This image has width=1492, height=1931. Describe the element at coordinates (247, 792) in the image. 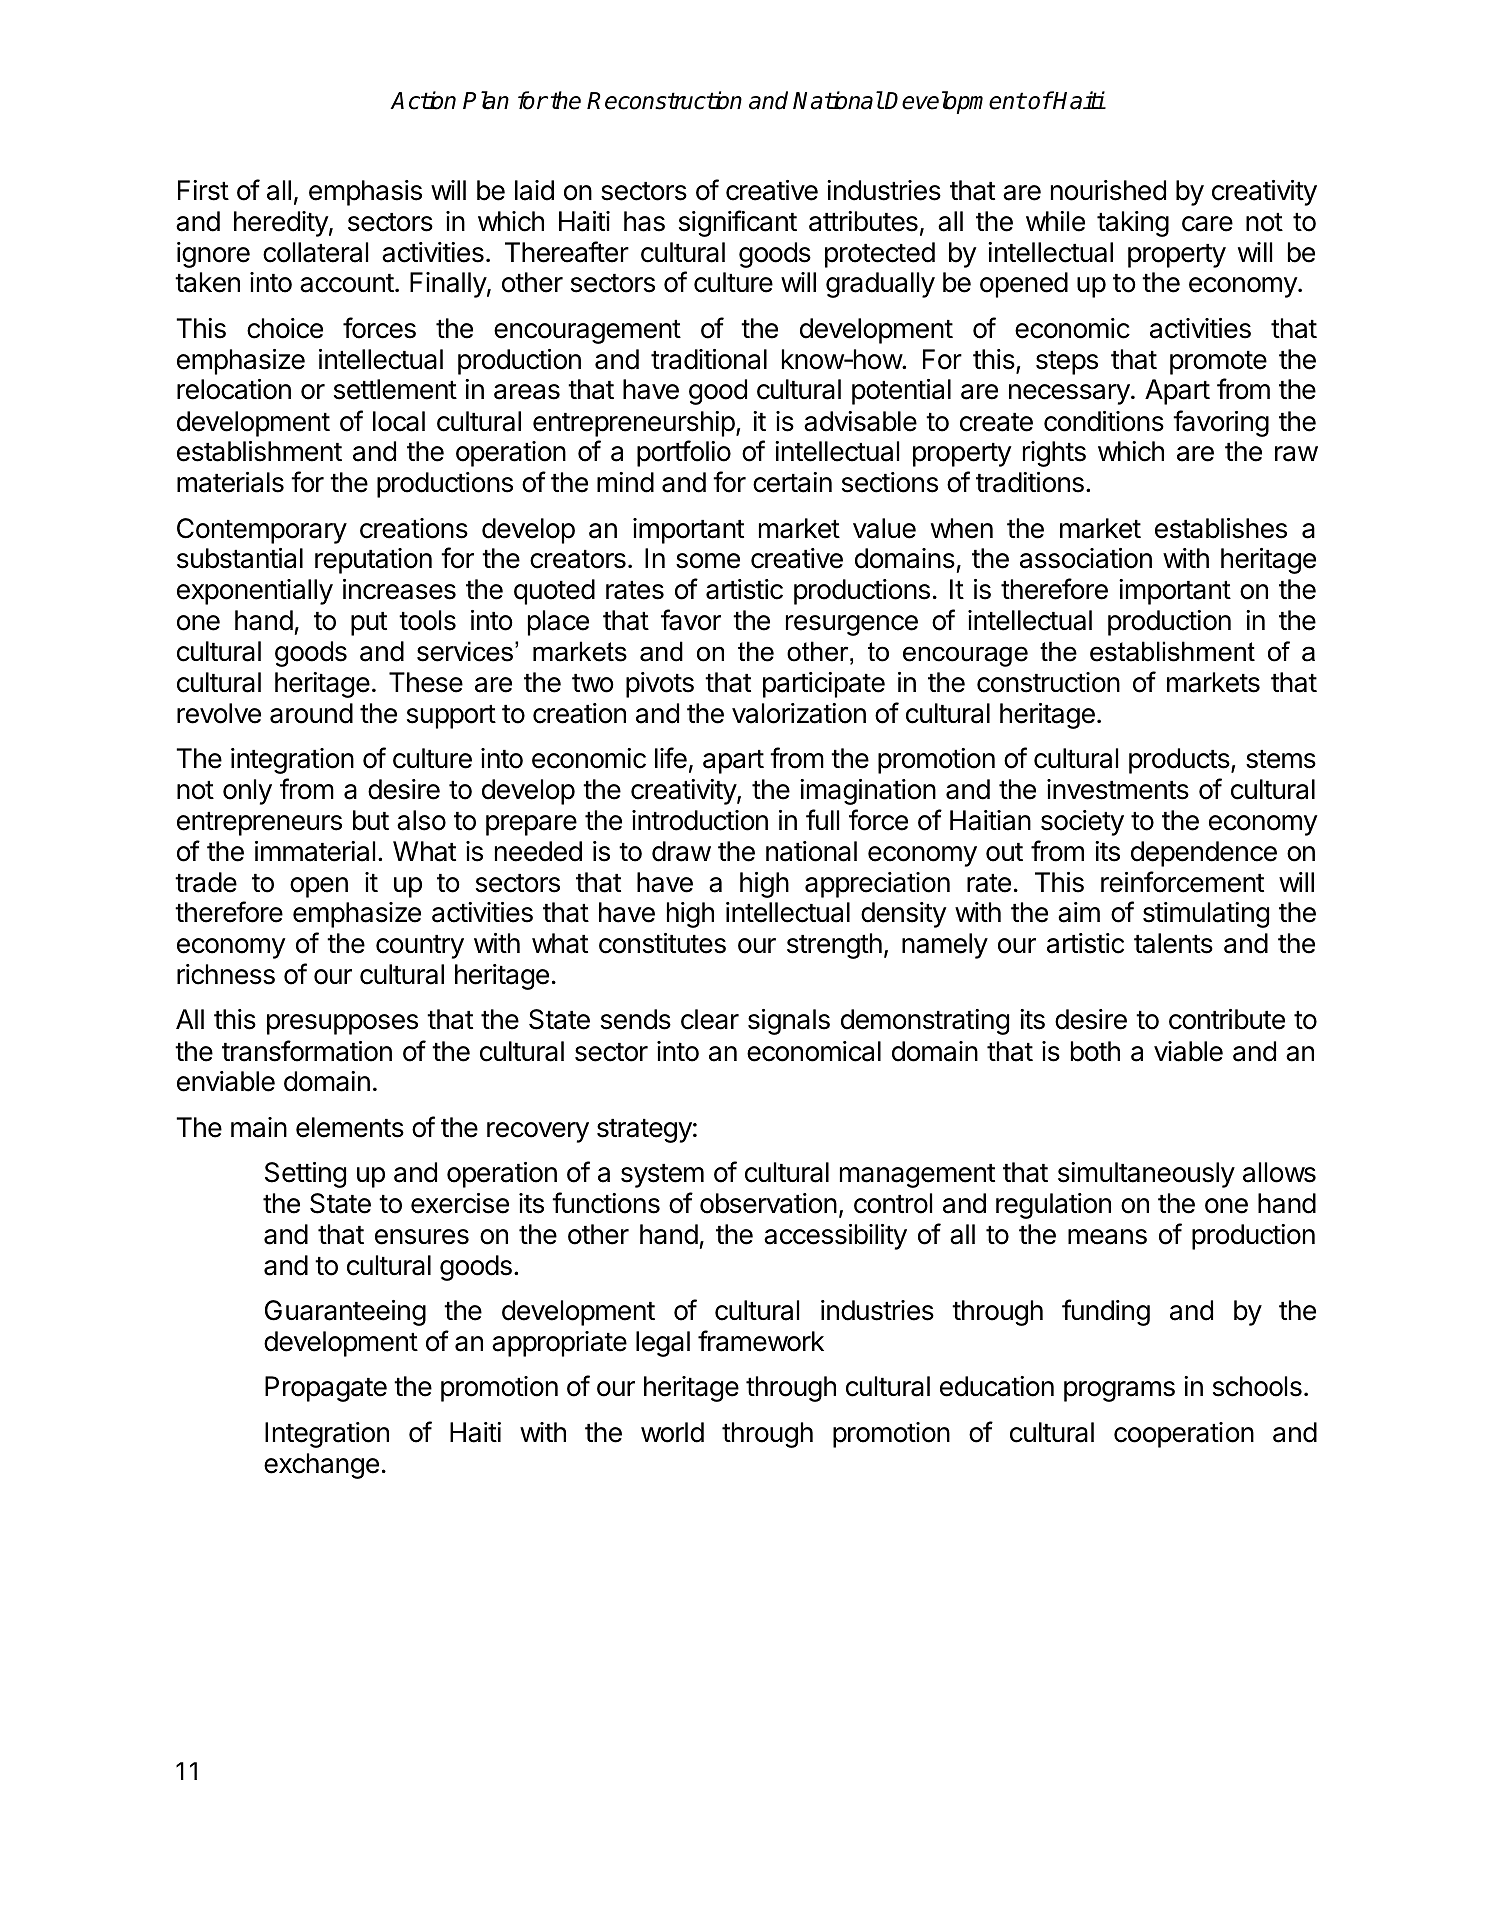

I see `only` at that location.
